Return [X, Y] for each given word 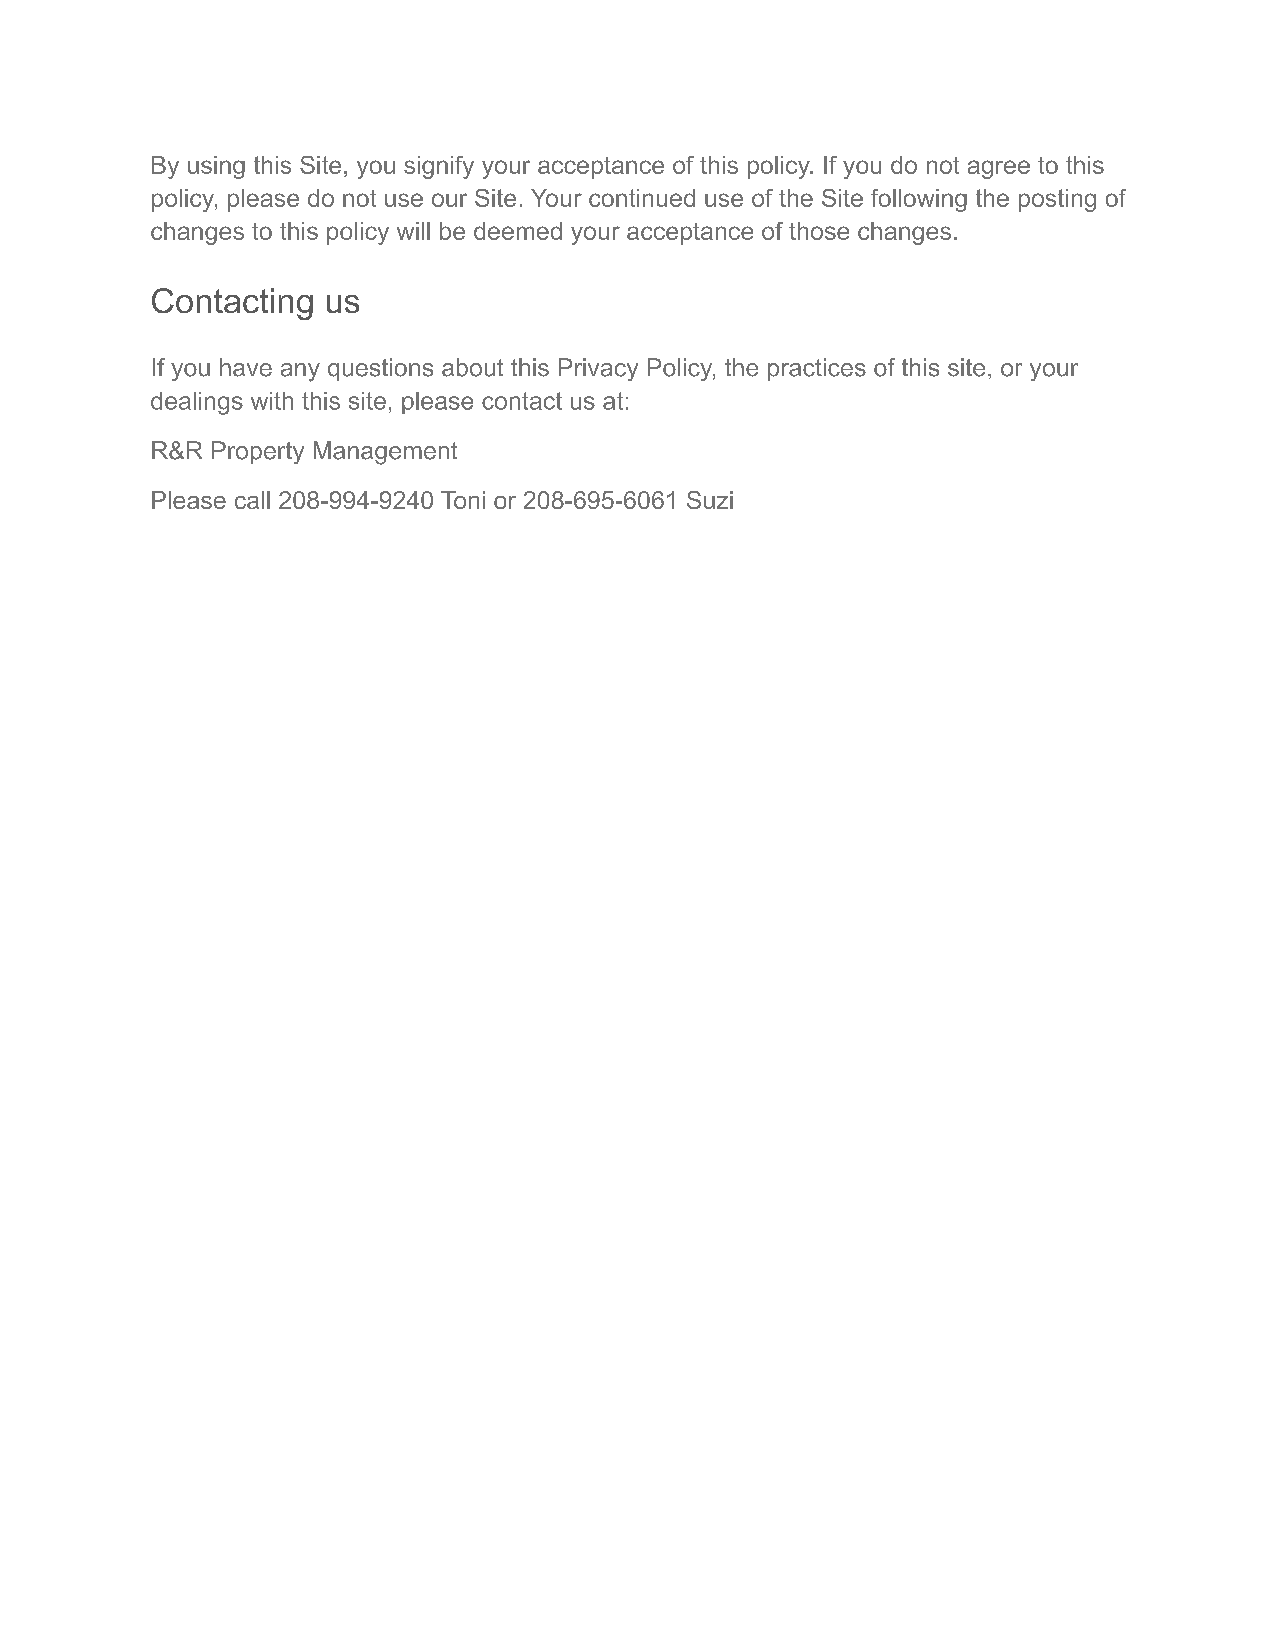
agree [999, 169]
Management [385, 453]
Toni [463, 500]
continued [642, 198]
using [216, 167]
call [252, 500]
